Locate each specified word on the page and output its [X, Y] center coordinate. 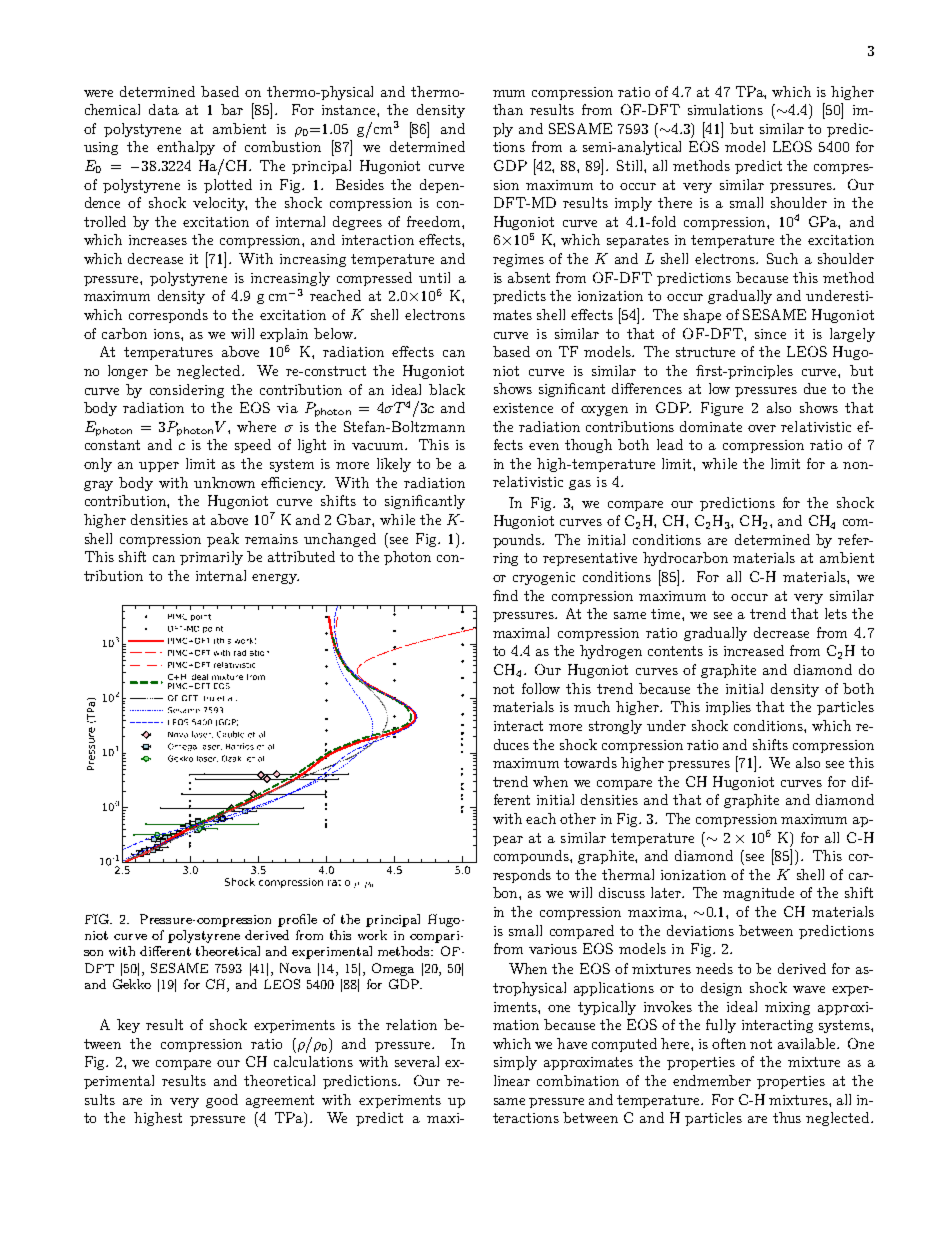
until [434, 277]
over [762, 428]
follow [541, 688]
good [222, 1101]
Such [782, 258]
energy [275, 579]
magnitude [758, 894]
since [770, 334]
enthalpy [186, 148]
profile [297, 920]
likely [394, 465]
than [508, 109]
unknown [224, 482]
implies [728, 708]
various [553, 949]
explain [284, 335]
